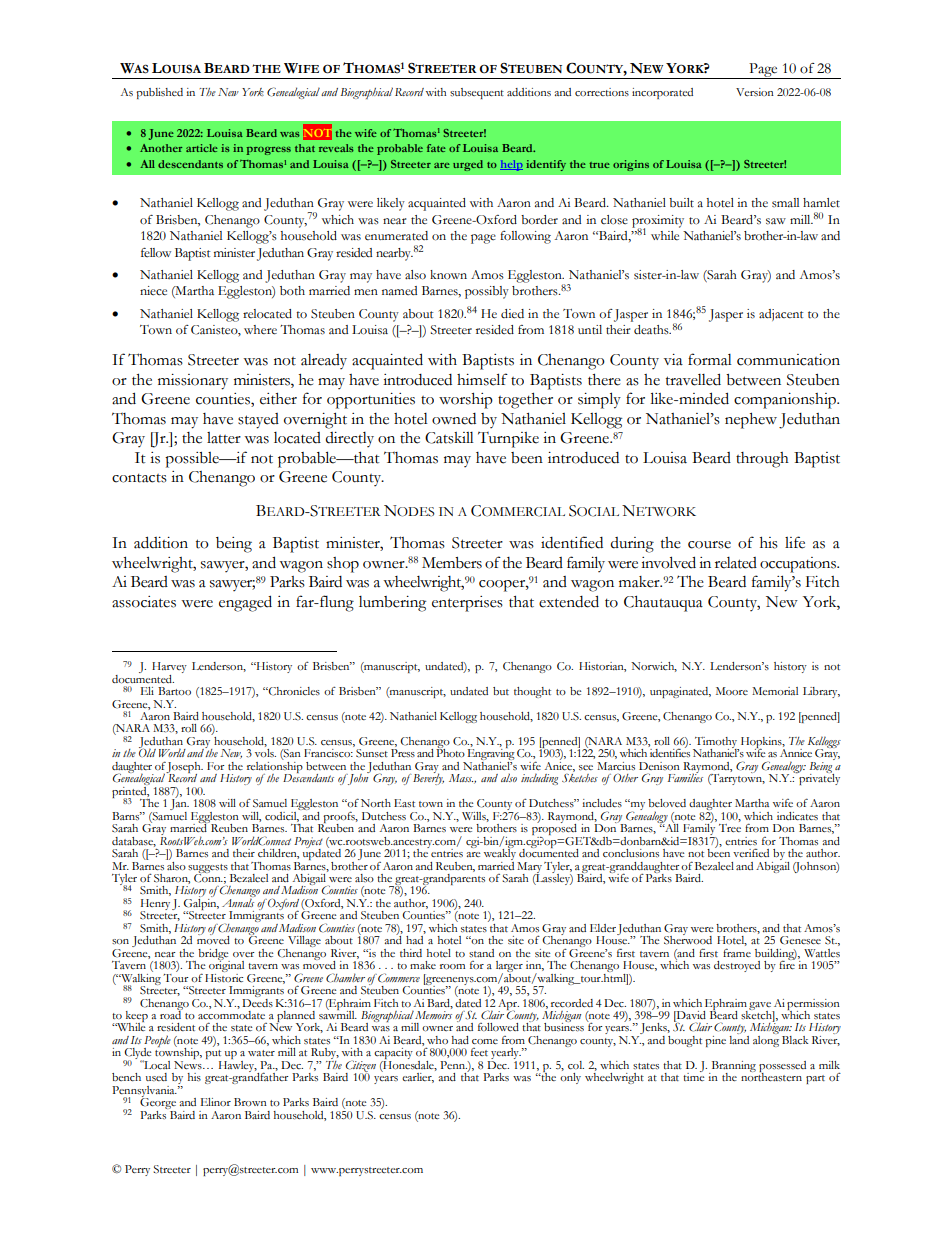 The width and height of the image is (952, 1233). I want to click on put, so click(213, 1056).
